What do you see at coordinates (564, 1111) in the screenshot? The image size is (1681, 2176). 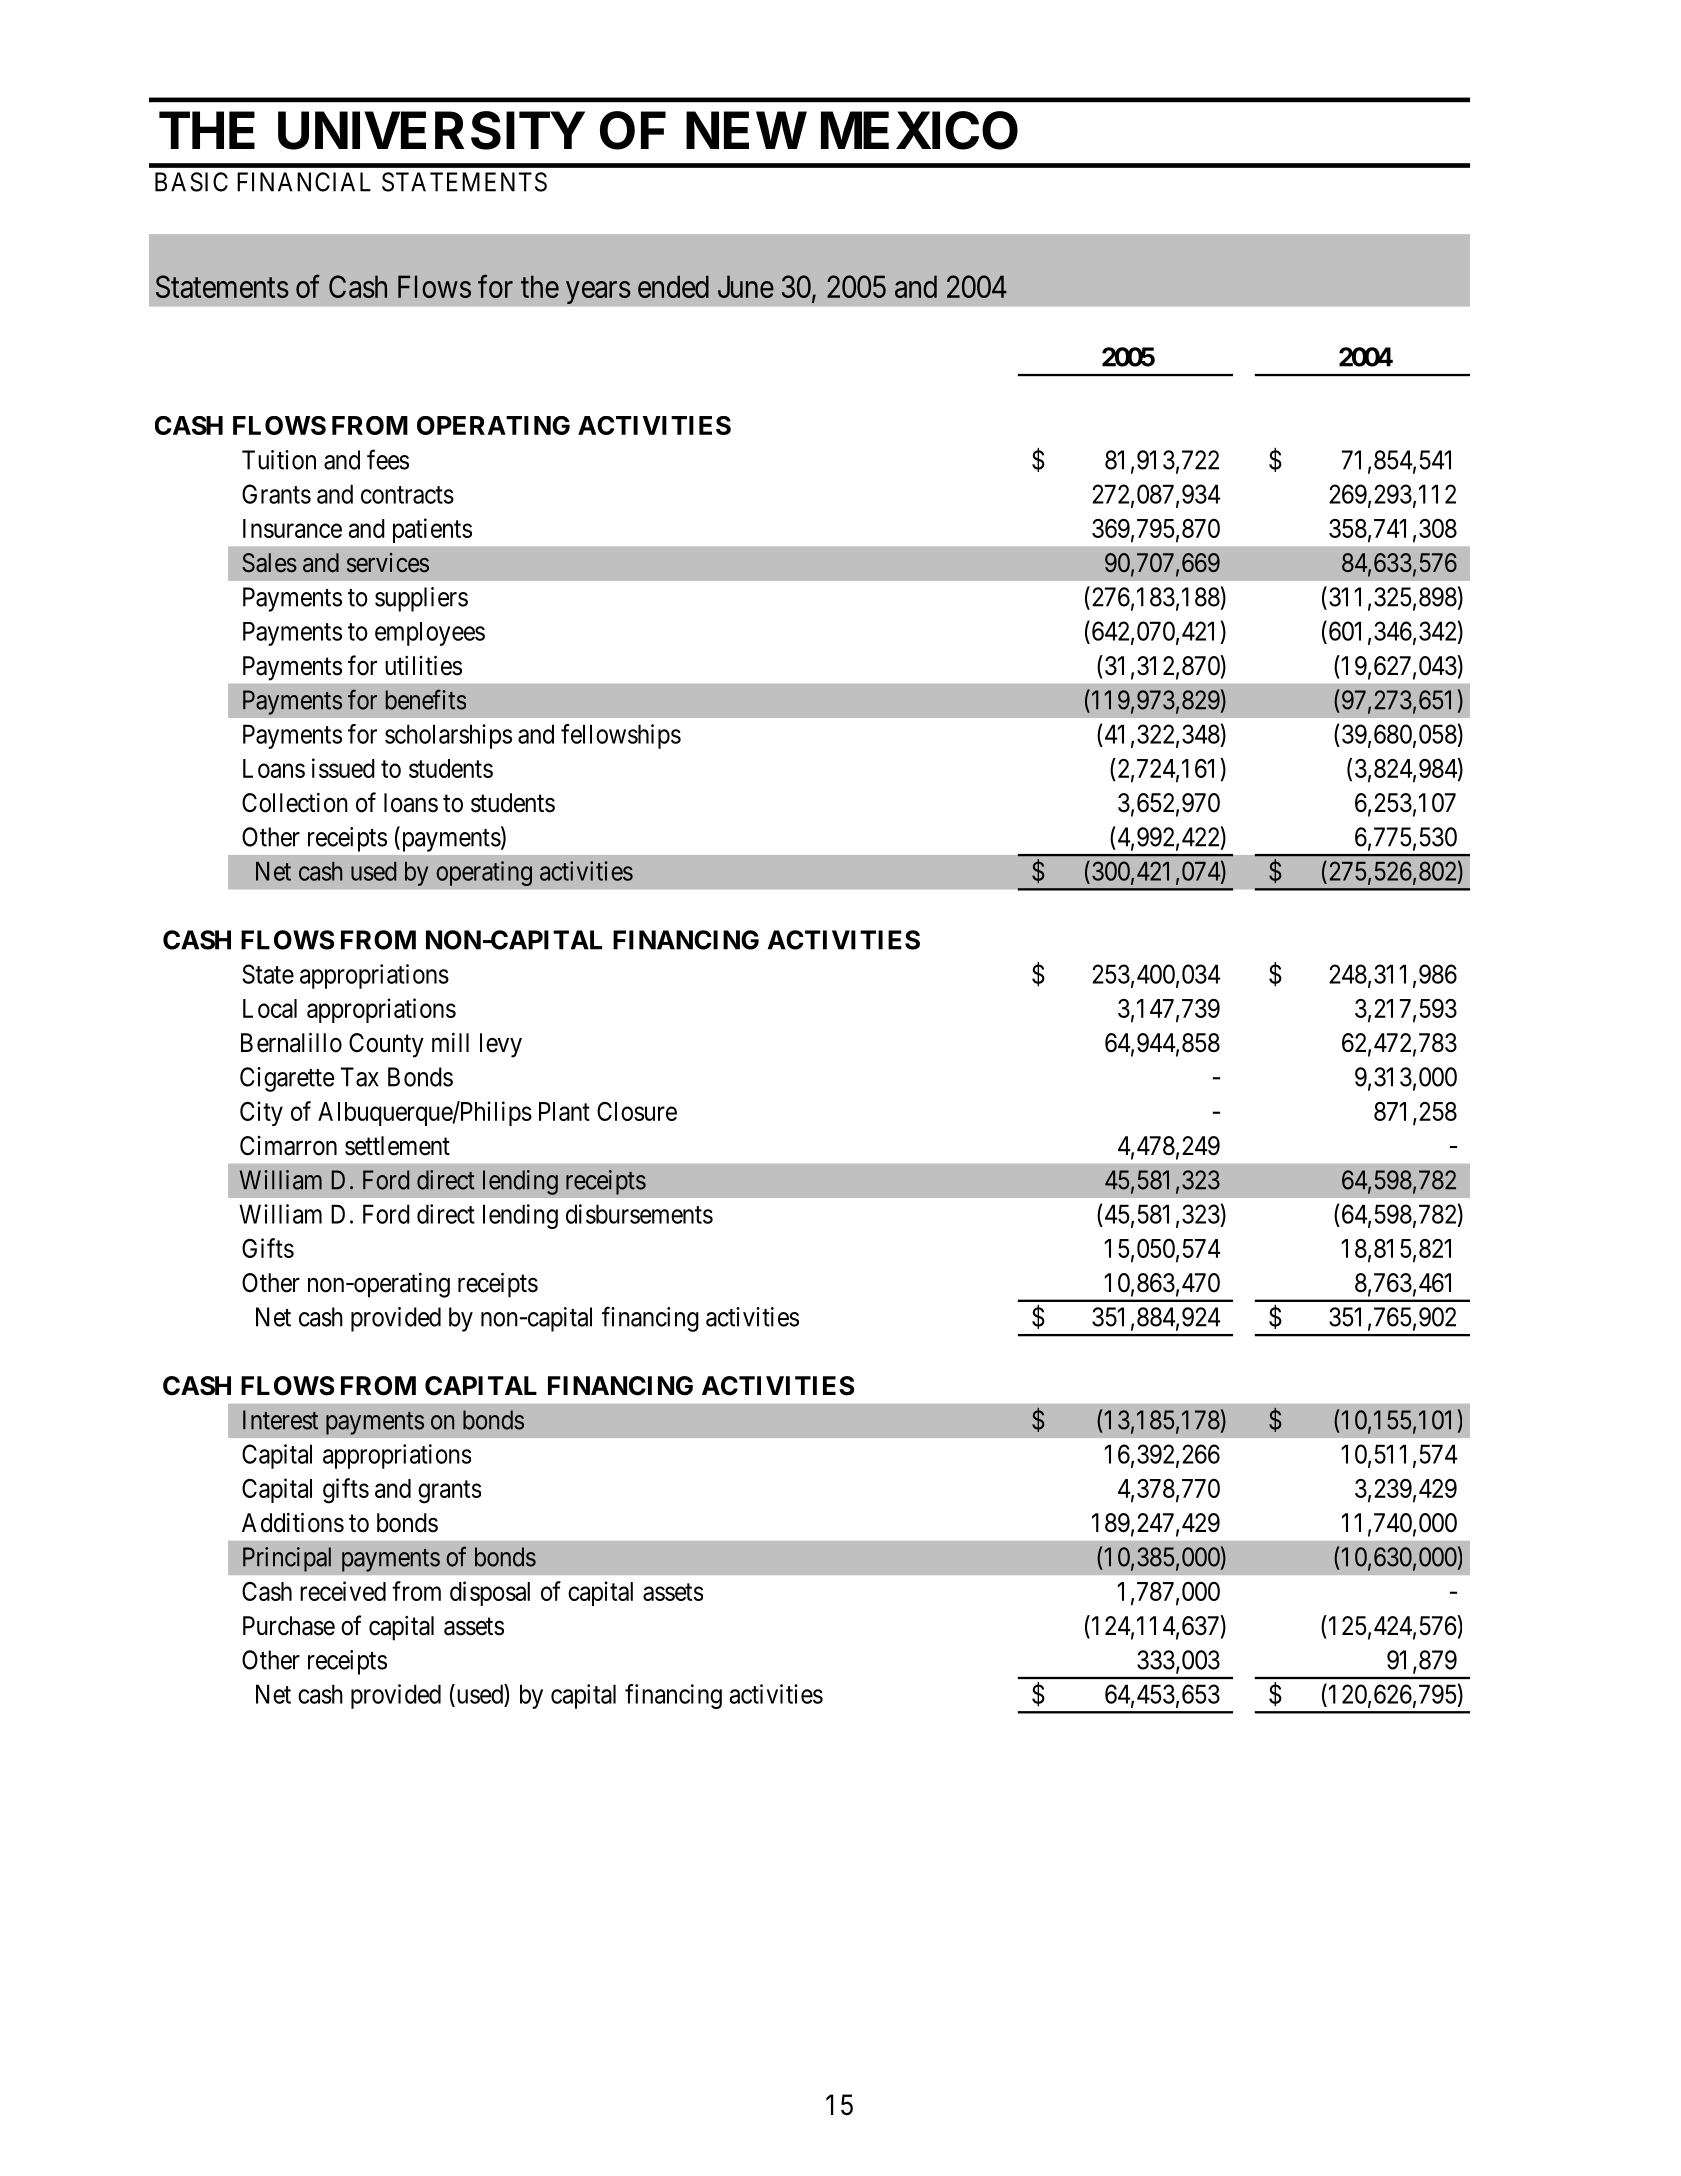 I see `Plant` at bounding box center [564, 1111].
